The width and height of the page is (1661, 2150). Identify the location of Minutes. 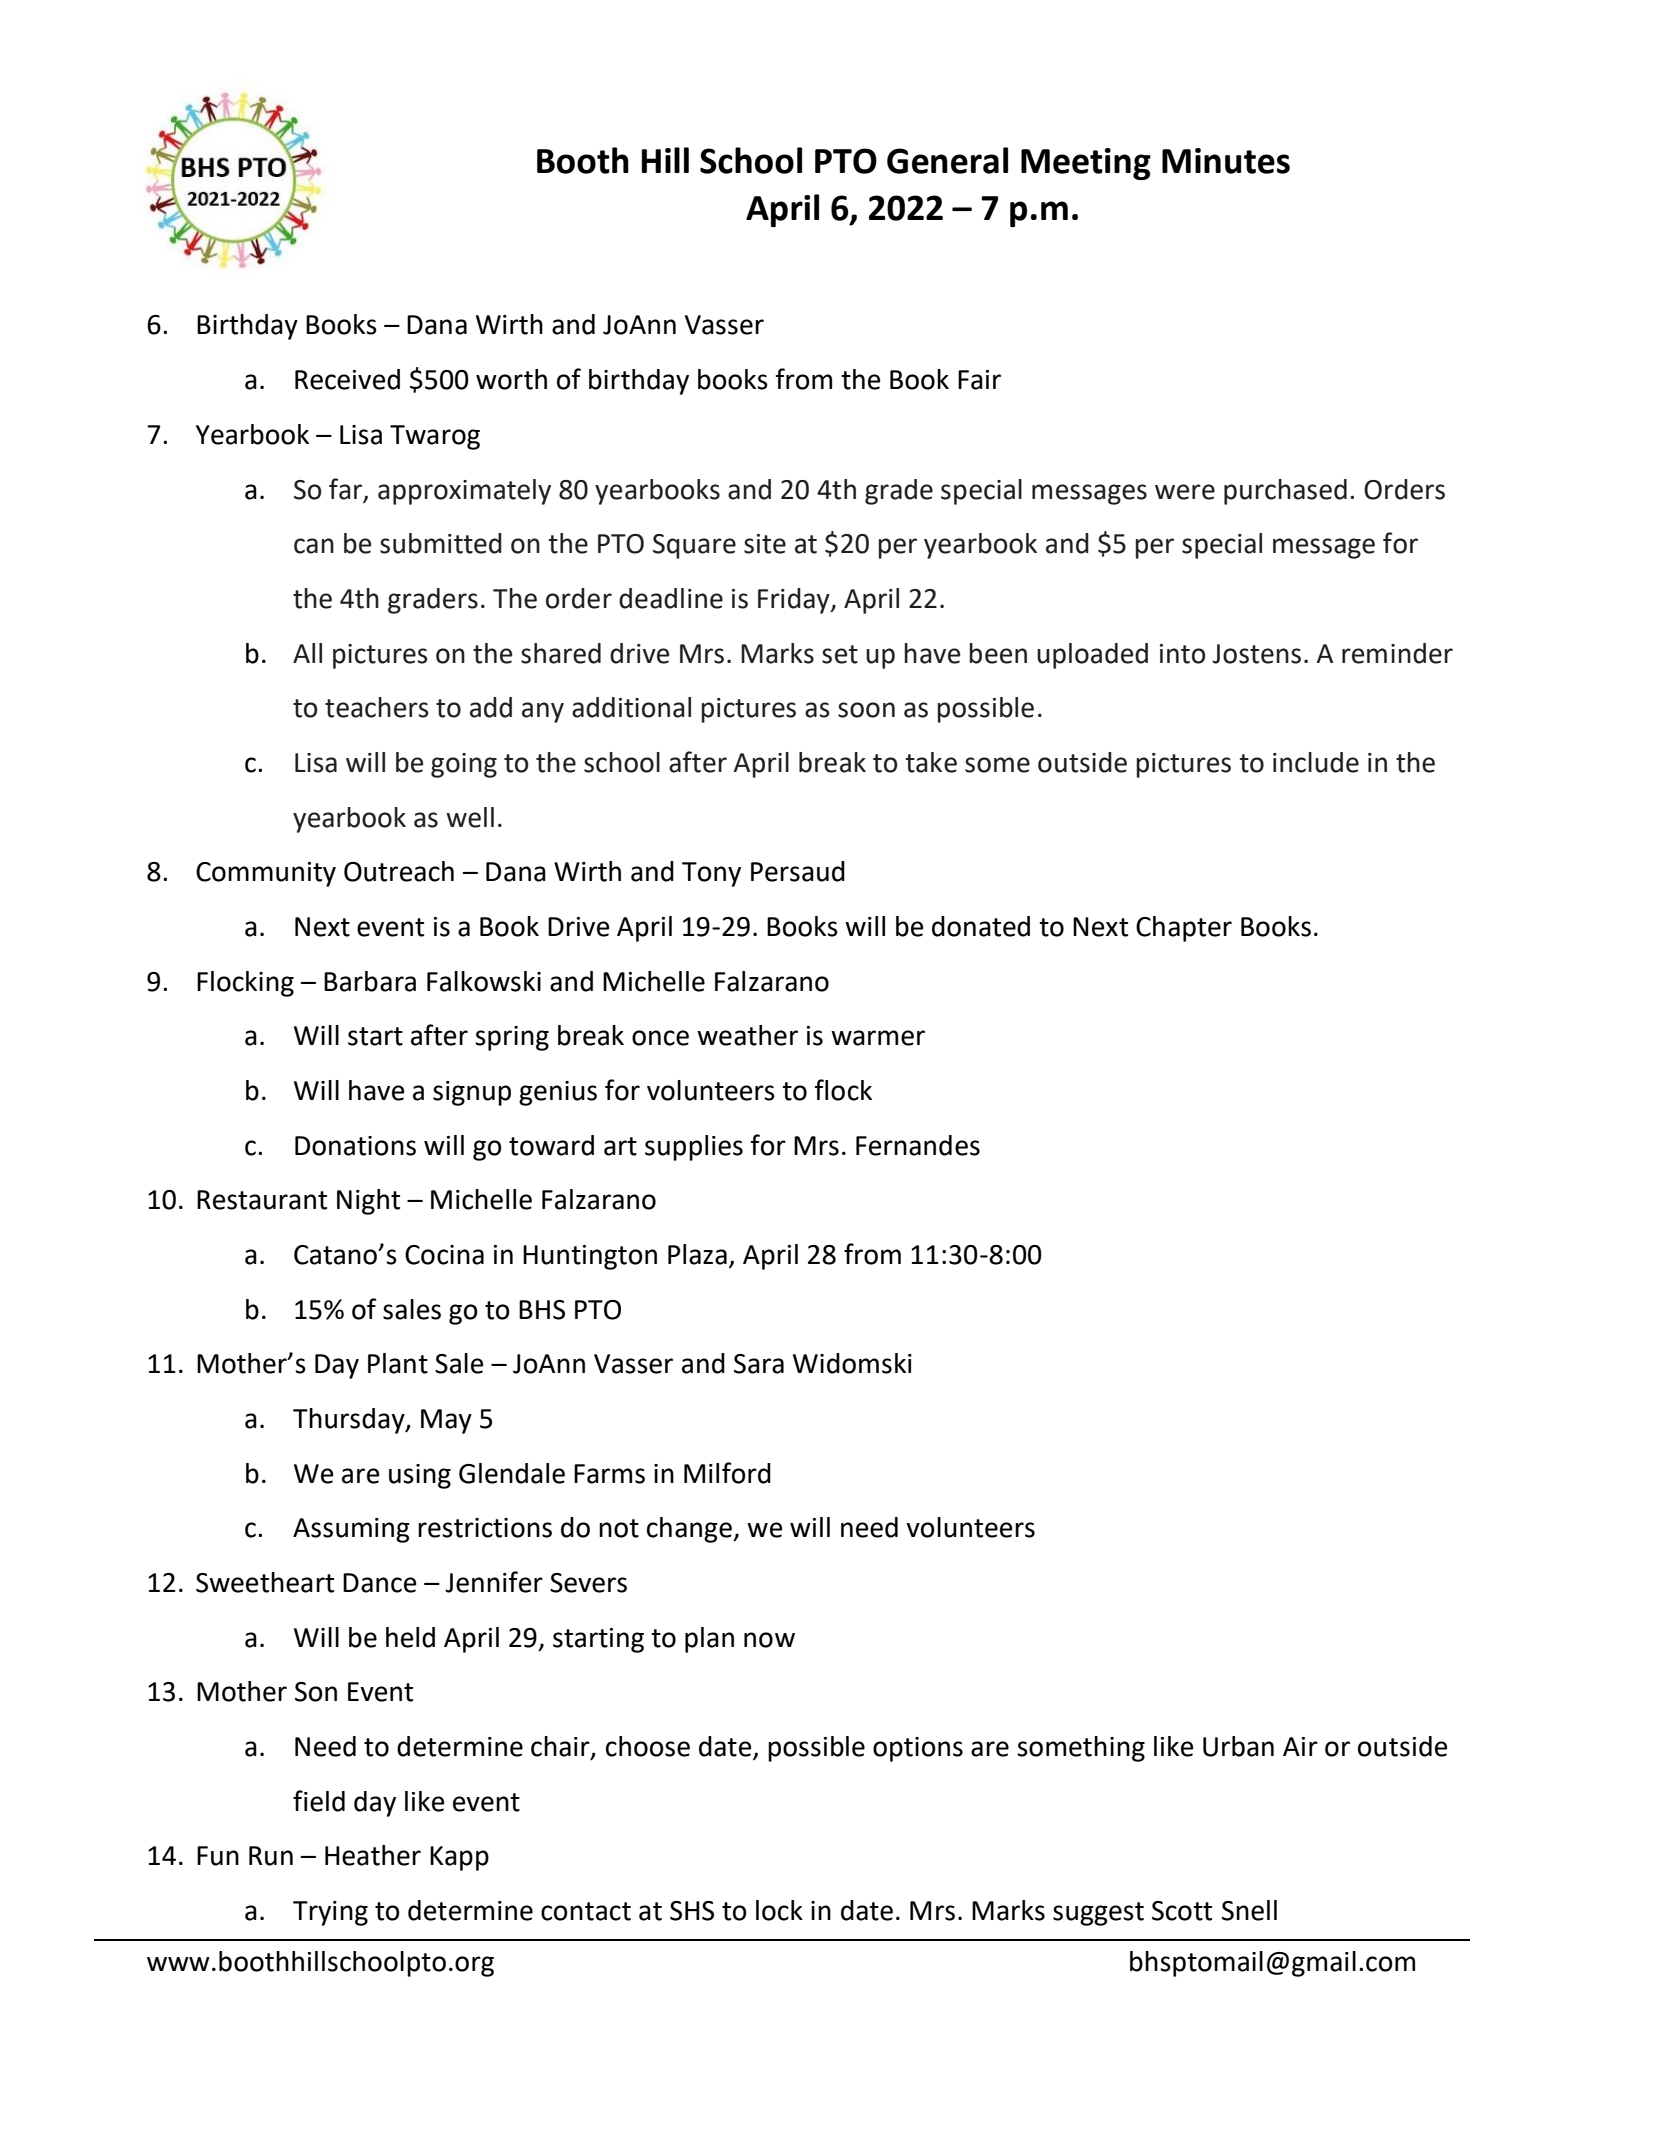
(1226, 161).
